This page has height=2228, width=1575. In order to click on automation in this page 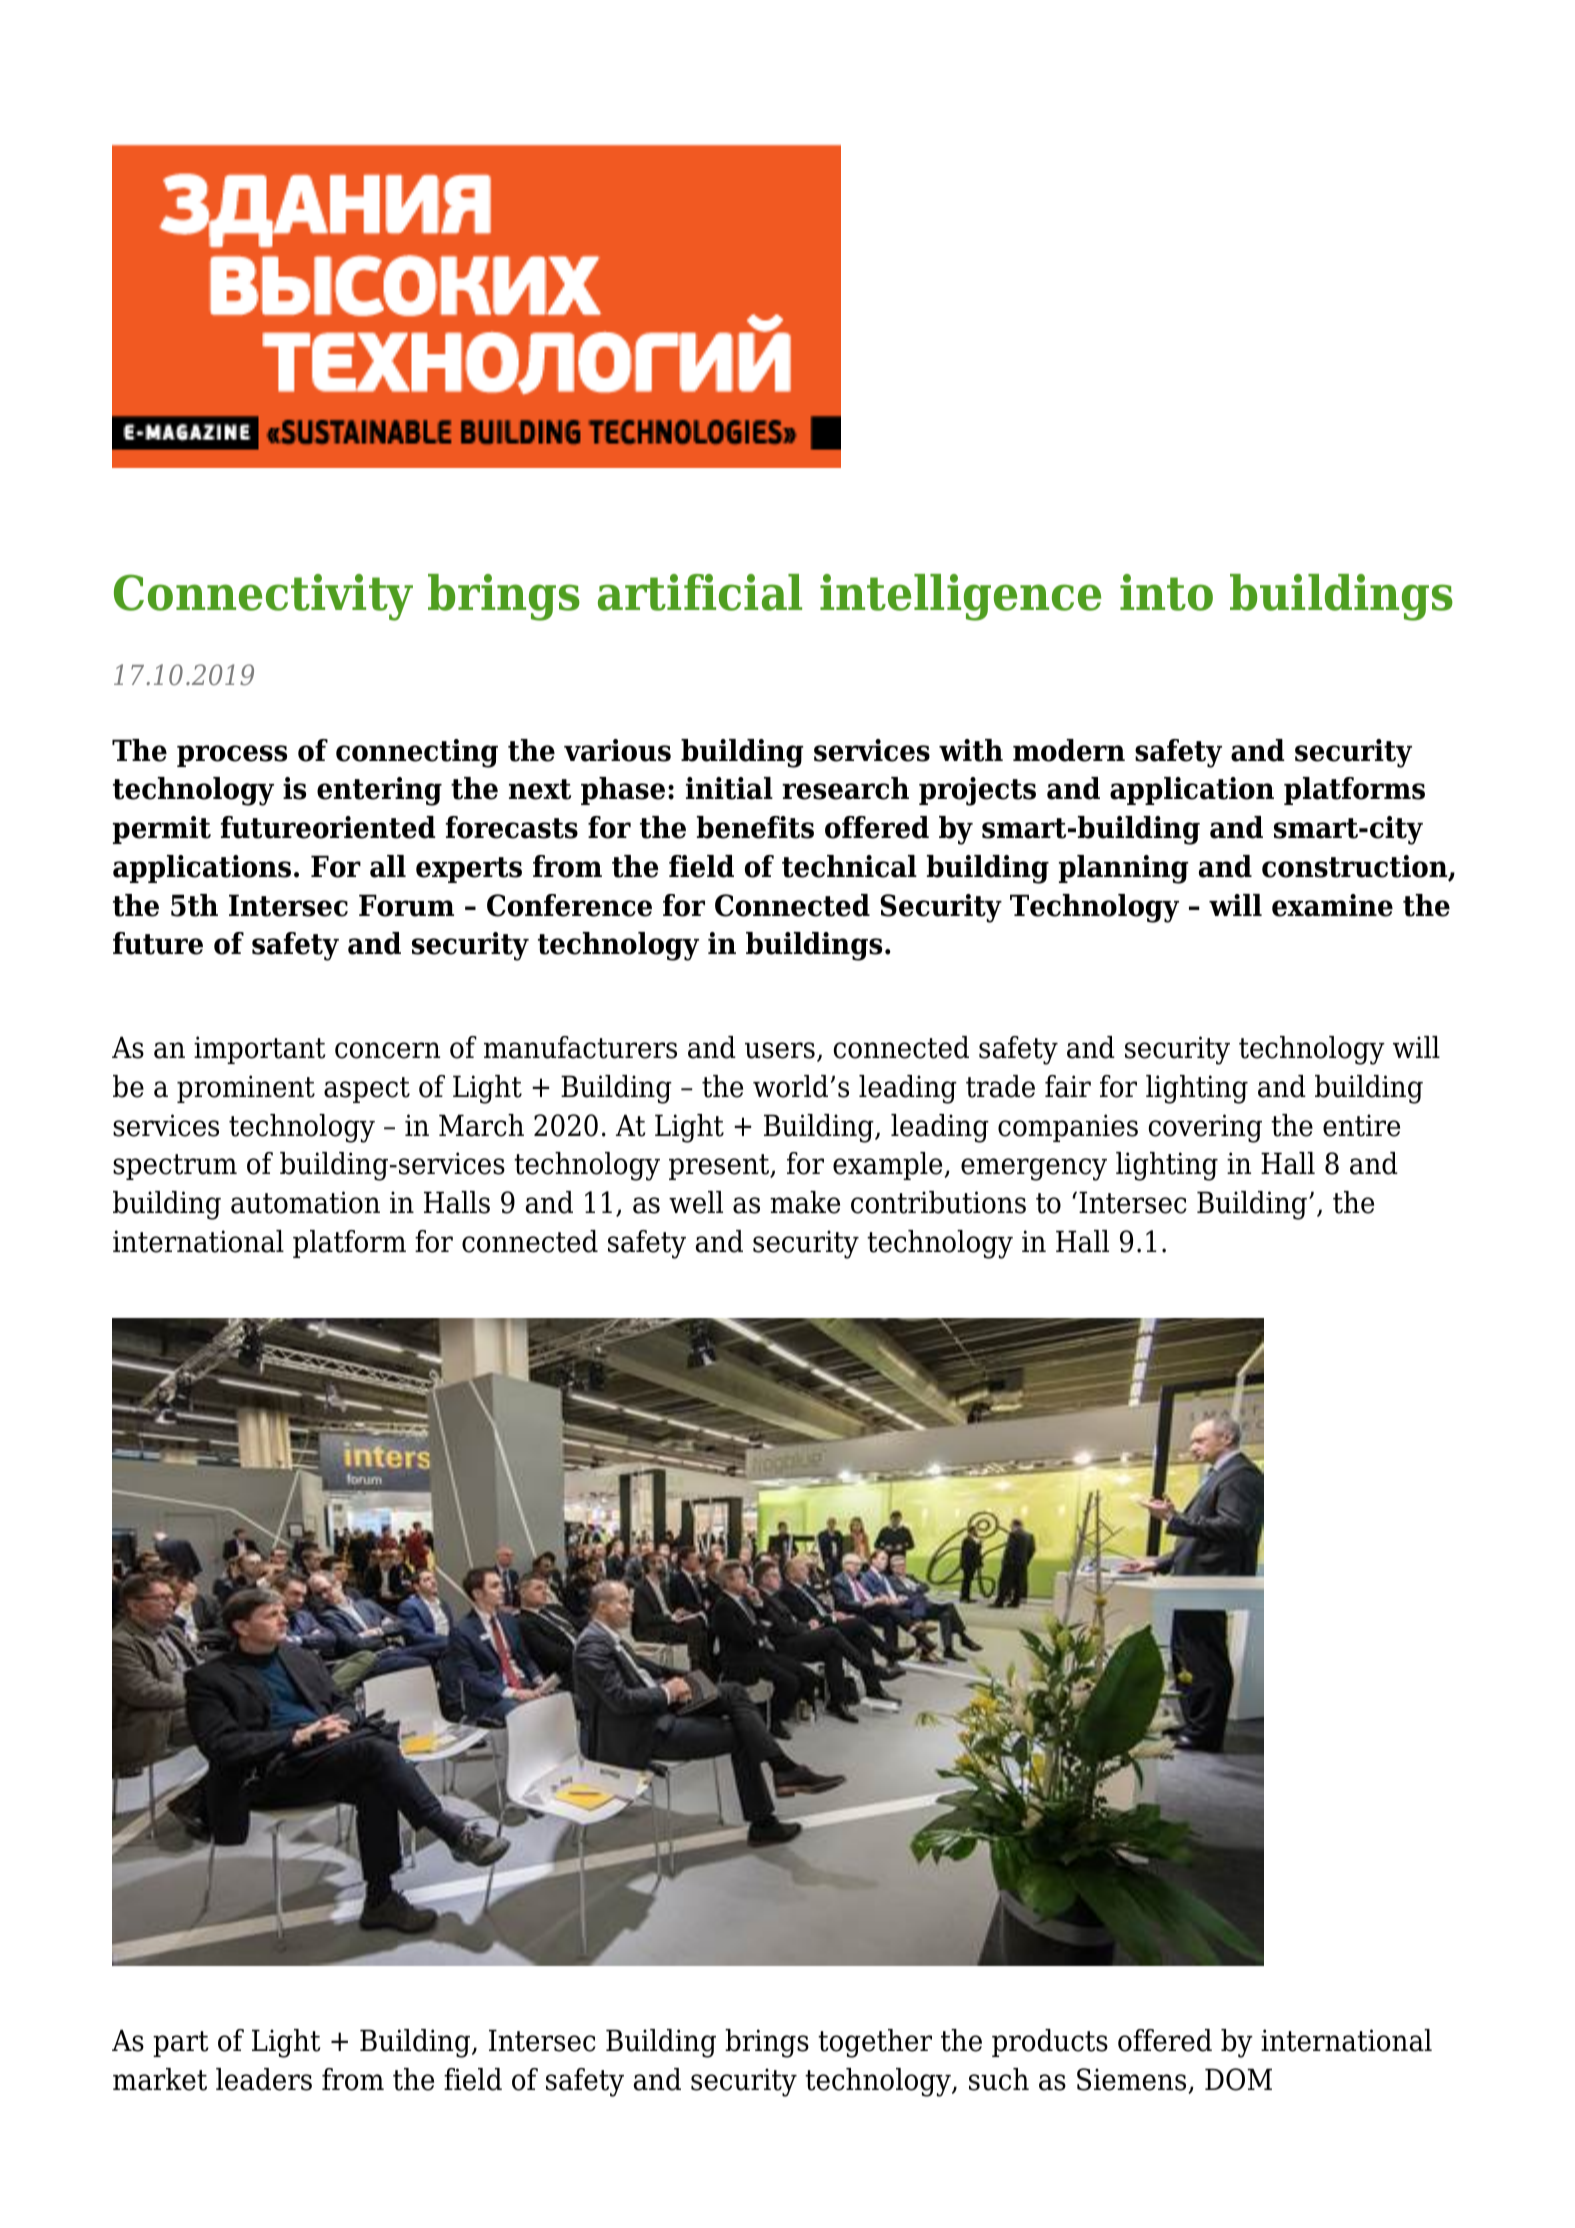, I will do `click(305, 1202)`.
